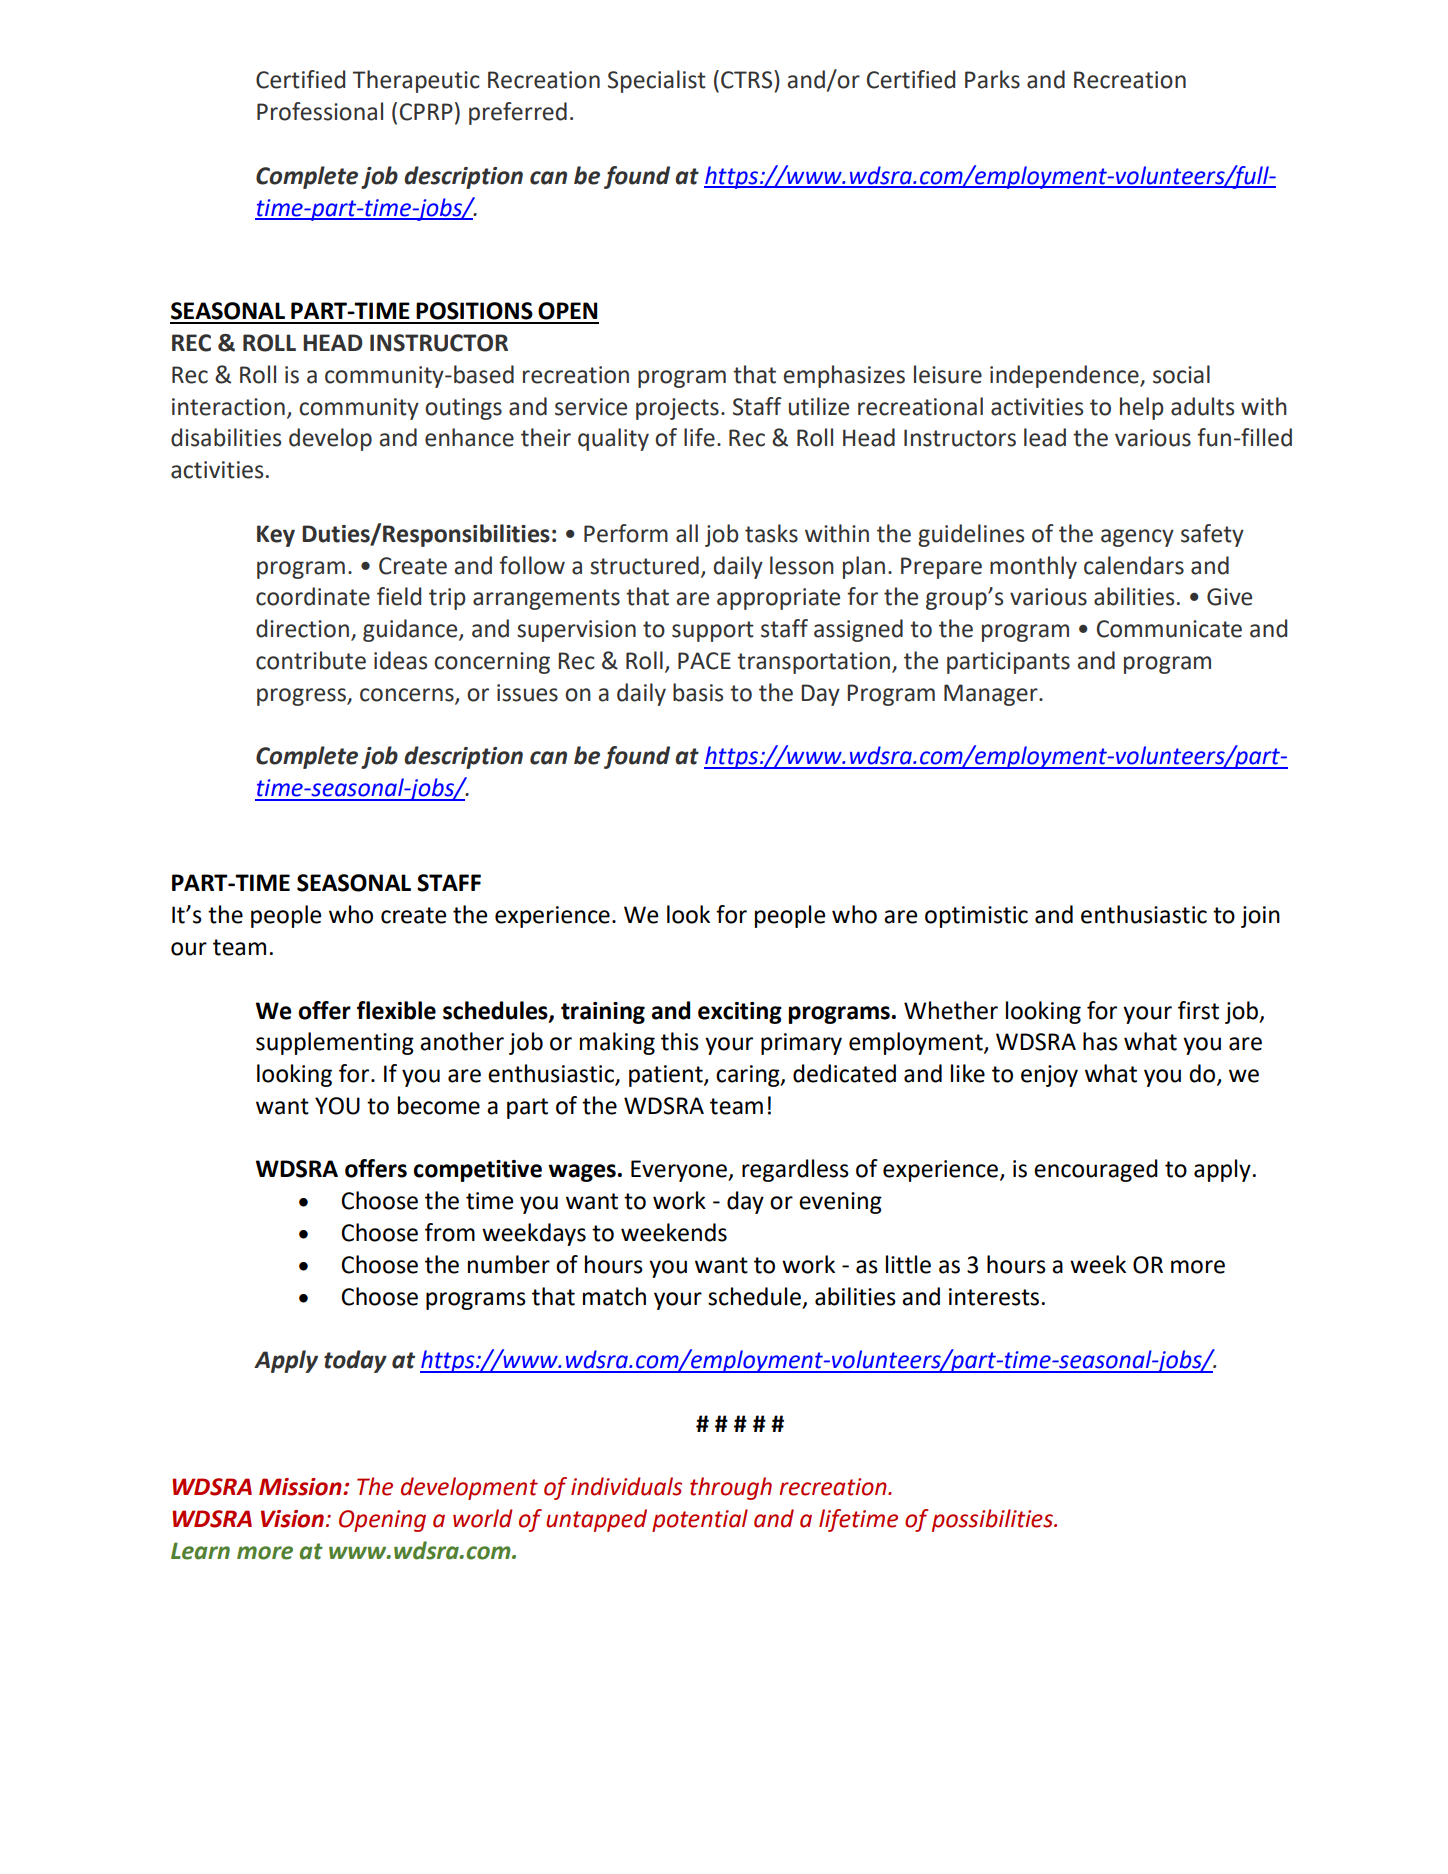  I want to click on CTRS, so click(748, 79).
